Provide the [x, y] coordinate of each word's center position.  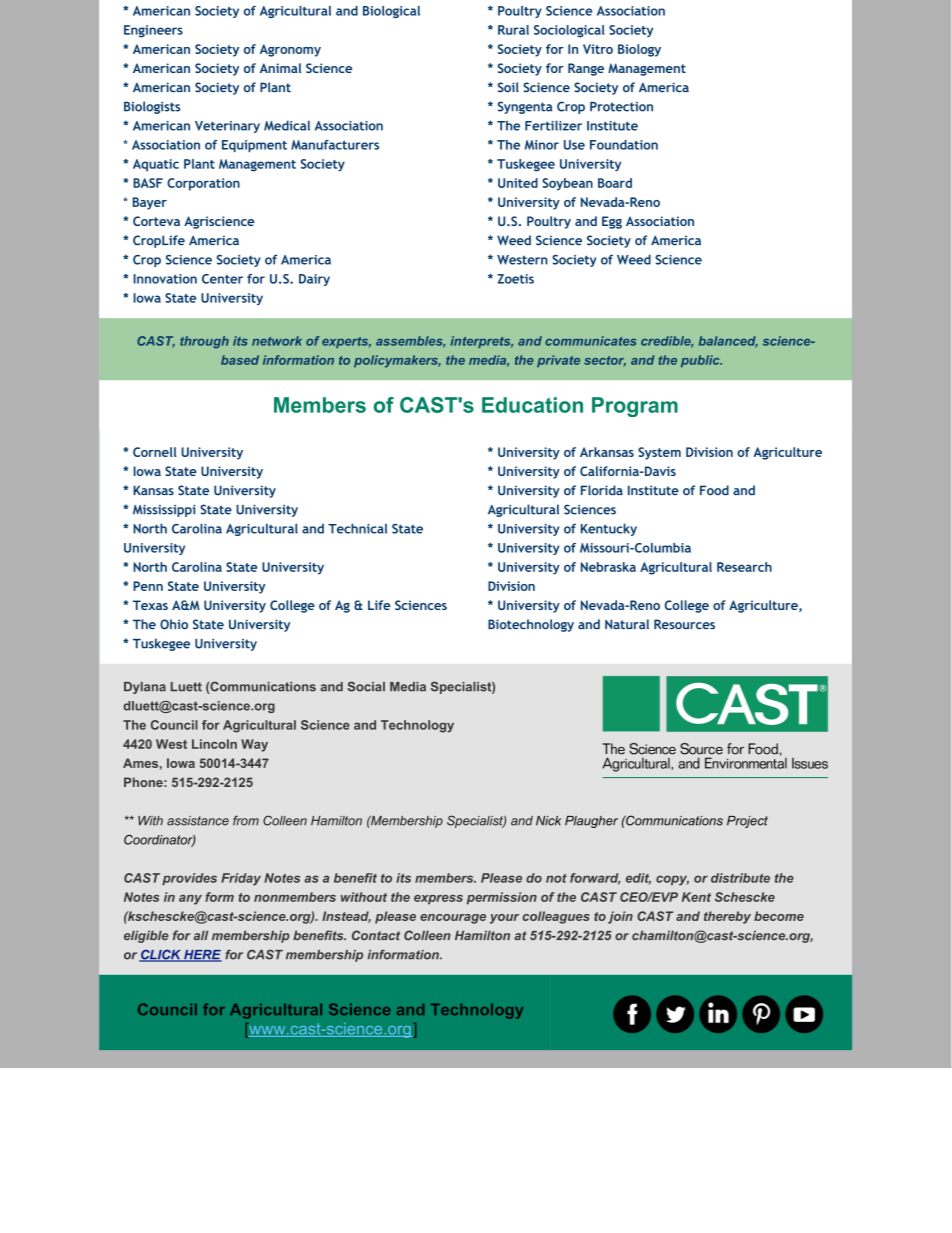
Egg [612, 222]
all [201, 935]
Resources [684, 624]
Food [714, 490]
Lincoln [214, 744]
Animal [280, 68]
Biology [639, 50]
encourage [453, 919]
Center [222, 279]
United [518, 183]
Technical [357, 528]
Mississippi [164, 511]
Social [366, 686]
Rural [513, 30]
